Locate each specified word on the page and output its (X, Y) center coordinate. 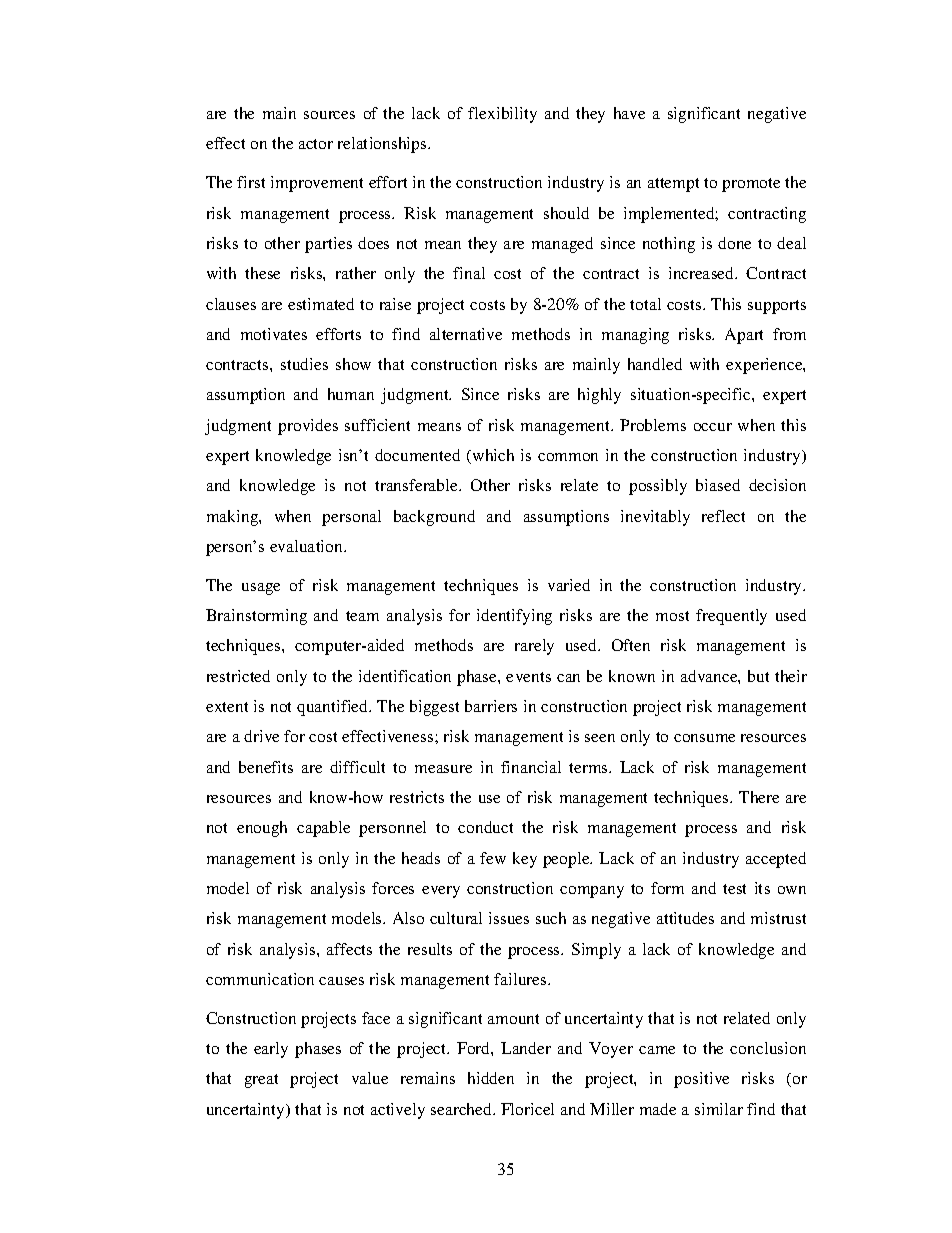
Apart (744, 336)
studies (304, 364)
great (261, 1081)
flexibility (502, 115)
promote (751, 185)
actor (316, 144)
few (493, 858)
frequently (731, 617)
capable (323, 829)
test (734, 889)
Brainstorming (256, 617)
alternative (466, 334)
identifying (514, 617)
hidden (491, 1078)
